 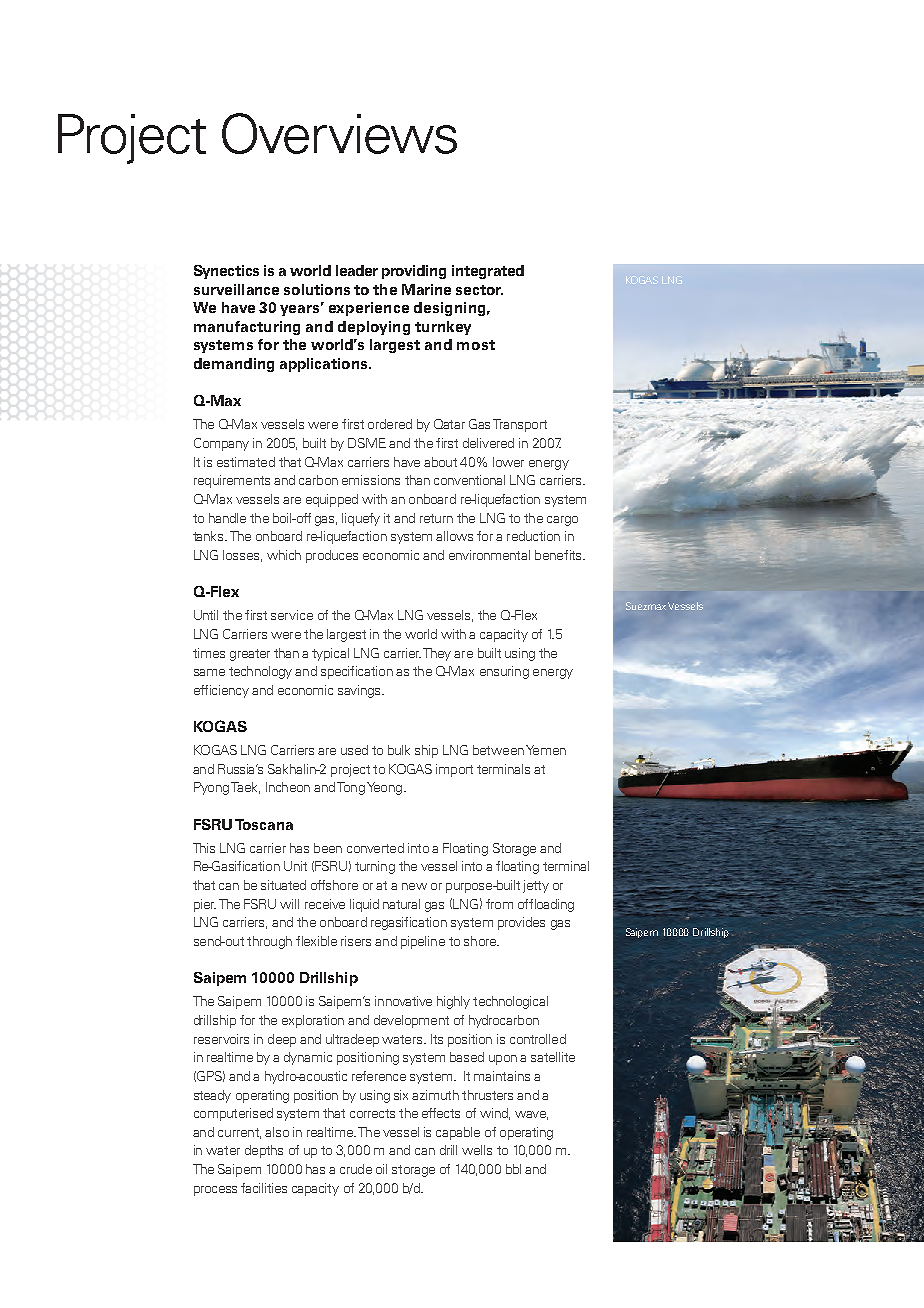 I want to click on integrated, so click(x=488, y=272).
